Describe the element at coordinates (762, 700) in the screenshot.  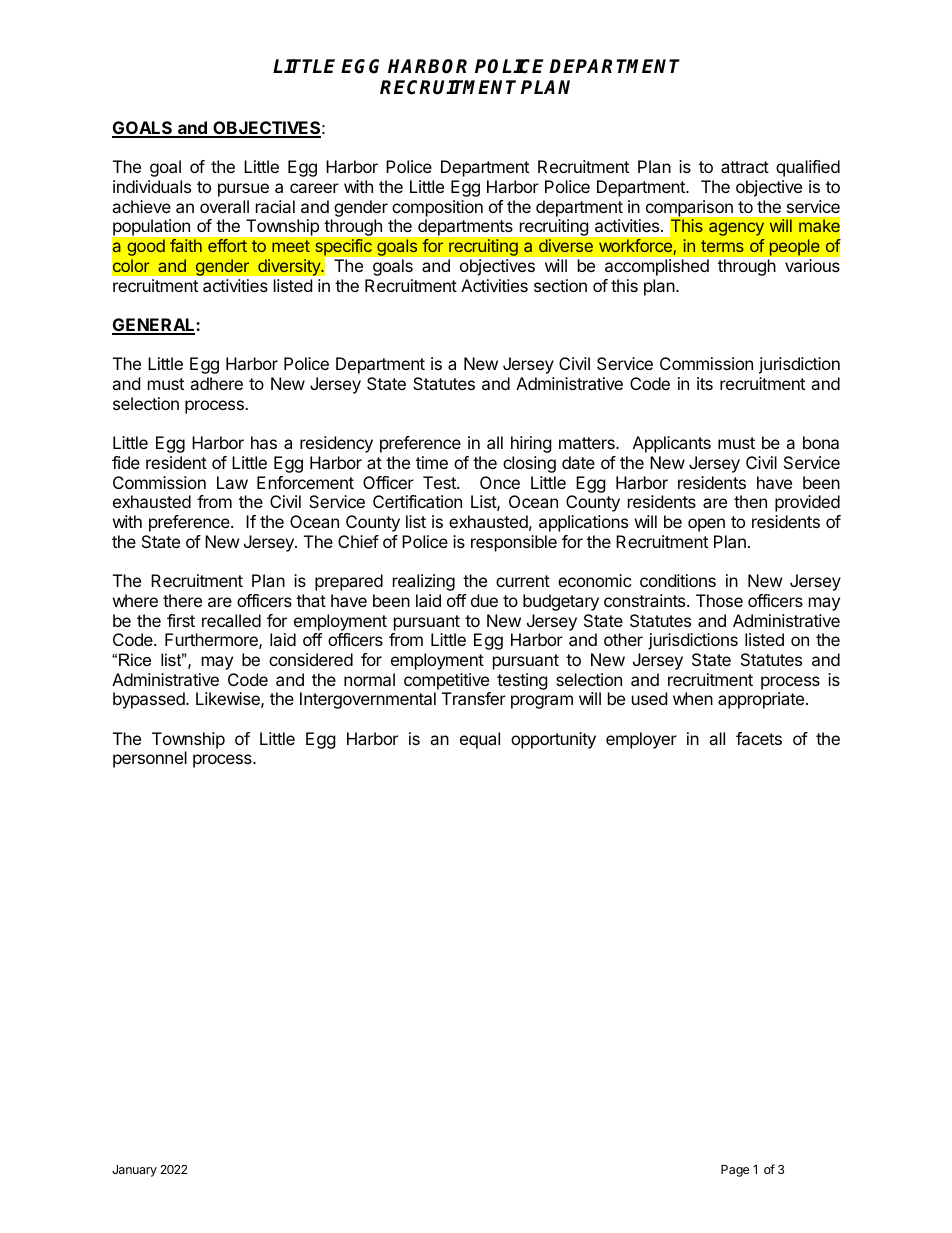
I see `appropriate` at that location.
